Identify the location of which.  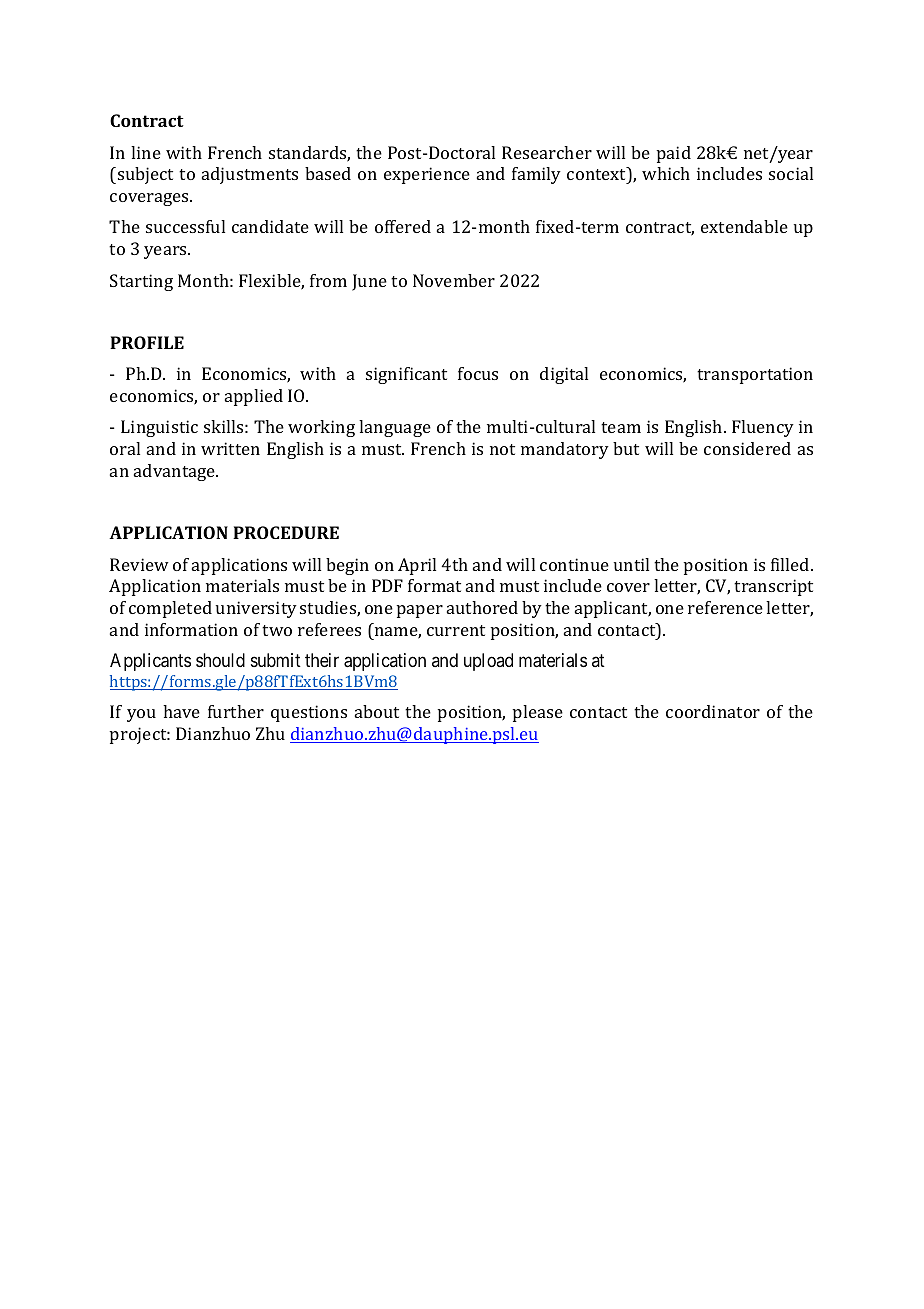
(666, 173).
